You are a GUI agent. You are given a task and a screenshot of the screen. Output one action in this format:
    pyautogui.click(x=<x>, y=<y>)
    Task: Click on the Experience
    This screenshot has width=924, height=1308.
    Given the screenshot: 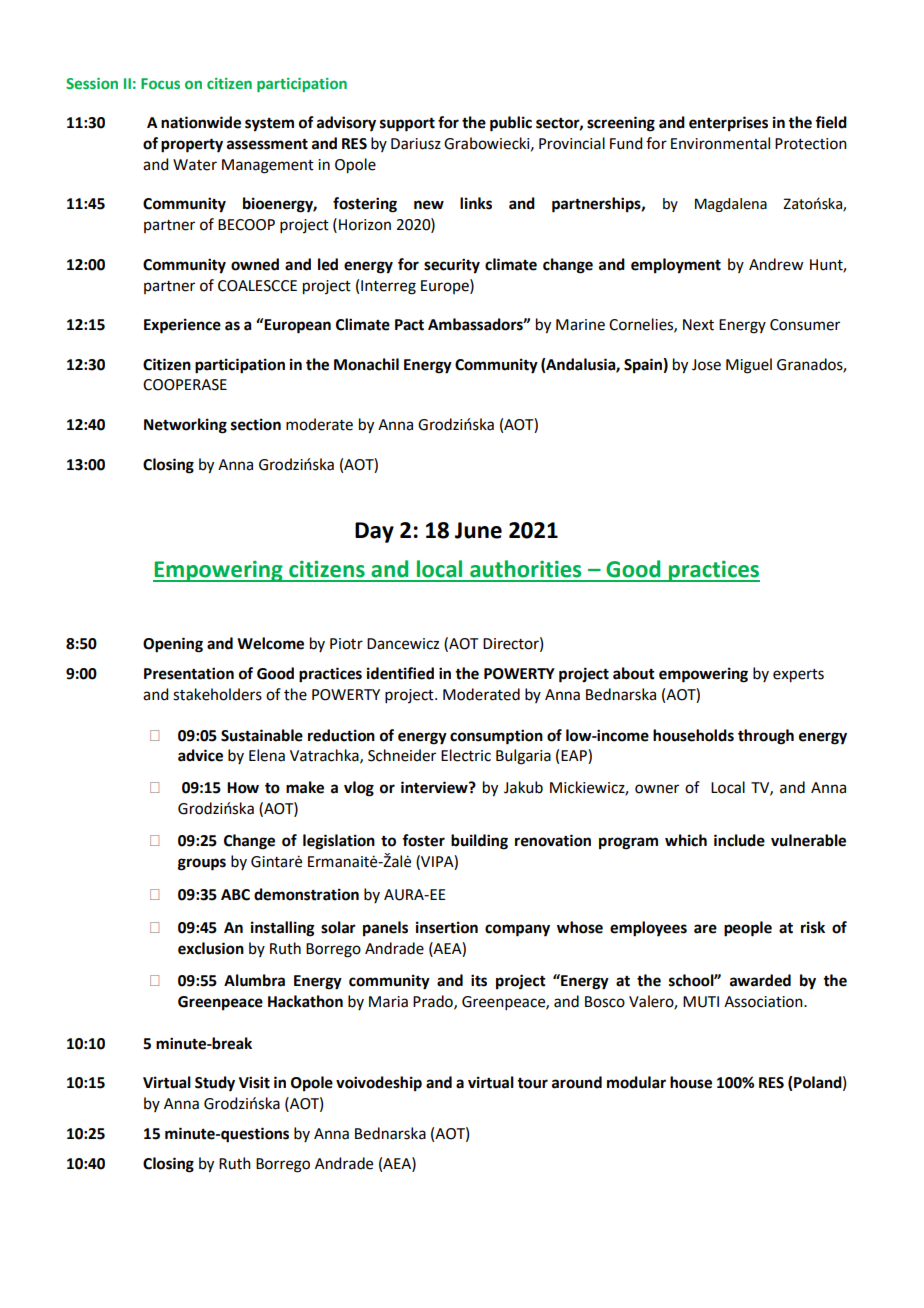 What is the action you would take?
    pyautogui.click(x=182, y=326)
